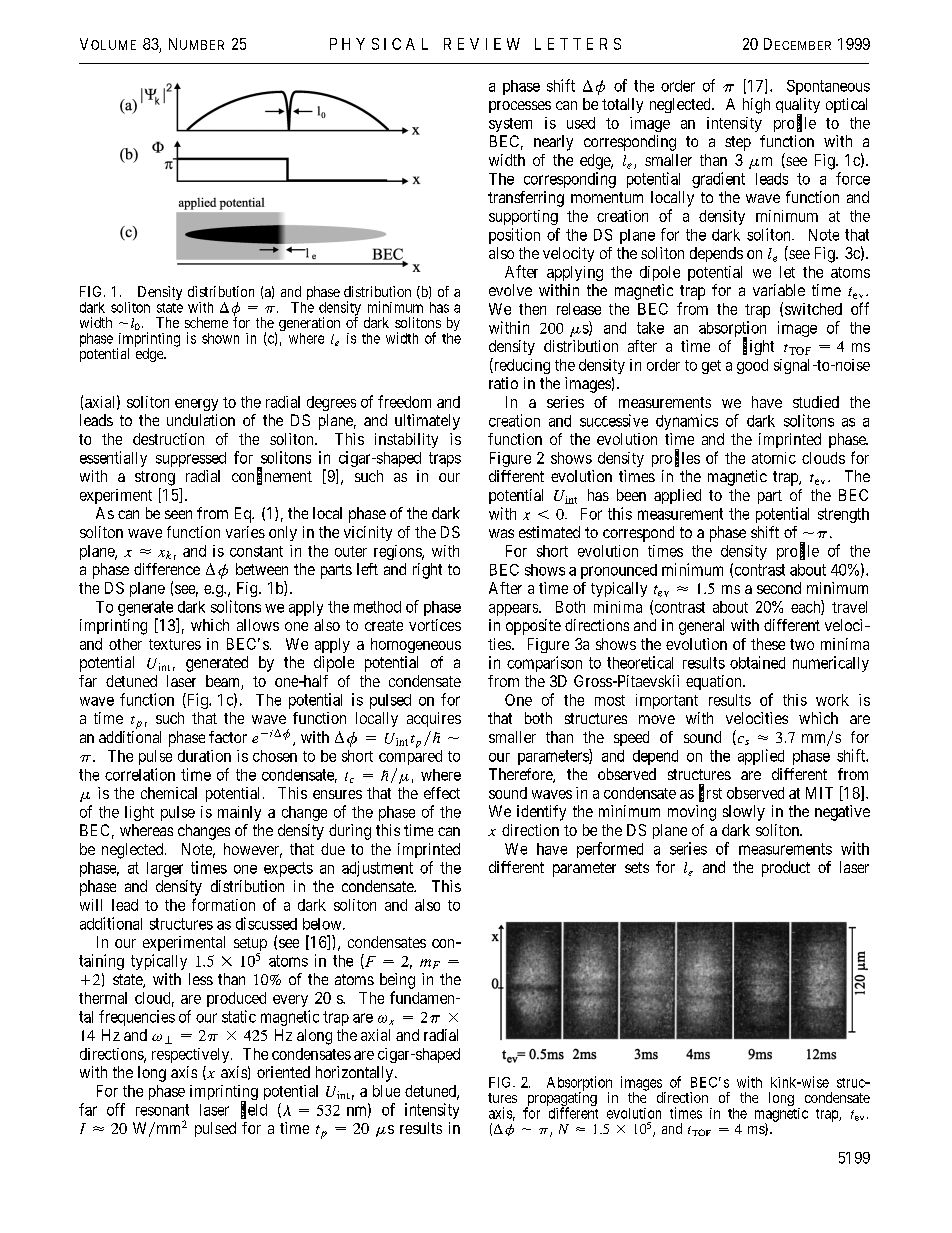 This image has height=1233, width=952. Describe the element at coordinates (786, 869) in the image. I see `product` at that location.
